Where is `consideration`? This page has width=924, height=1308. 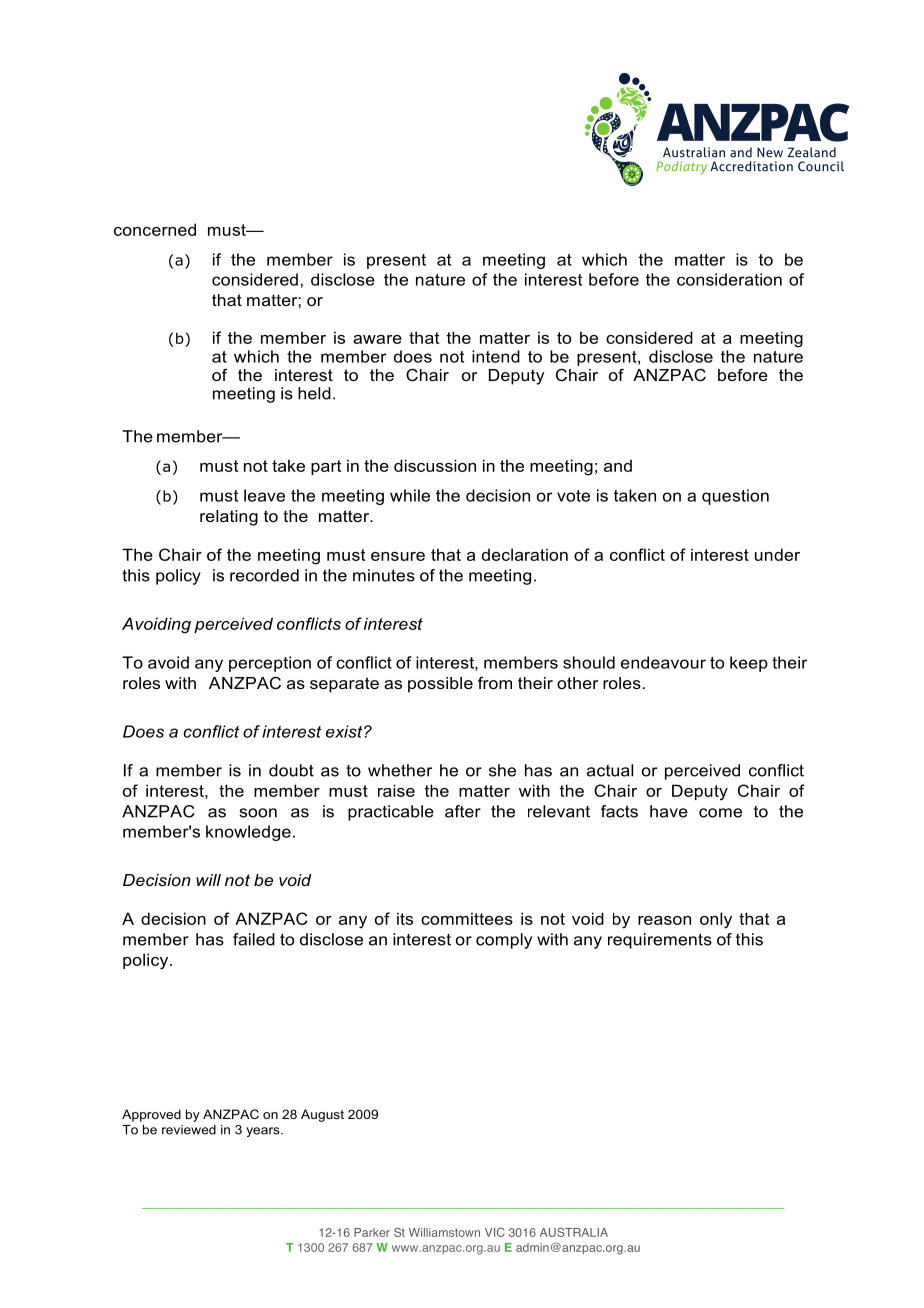
consideration is located at coordinates (729, 279).
